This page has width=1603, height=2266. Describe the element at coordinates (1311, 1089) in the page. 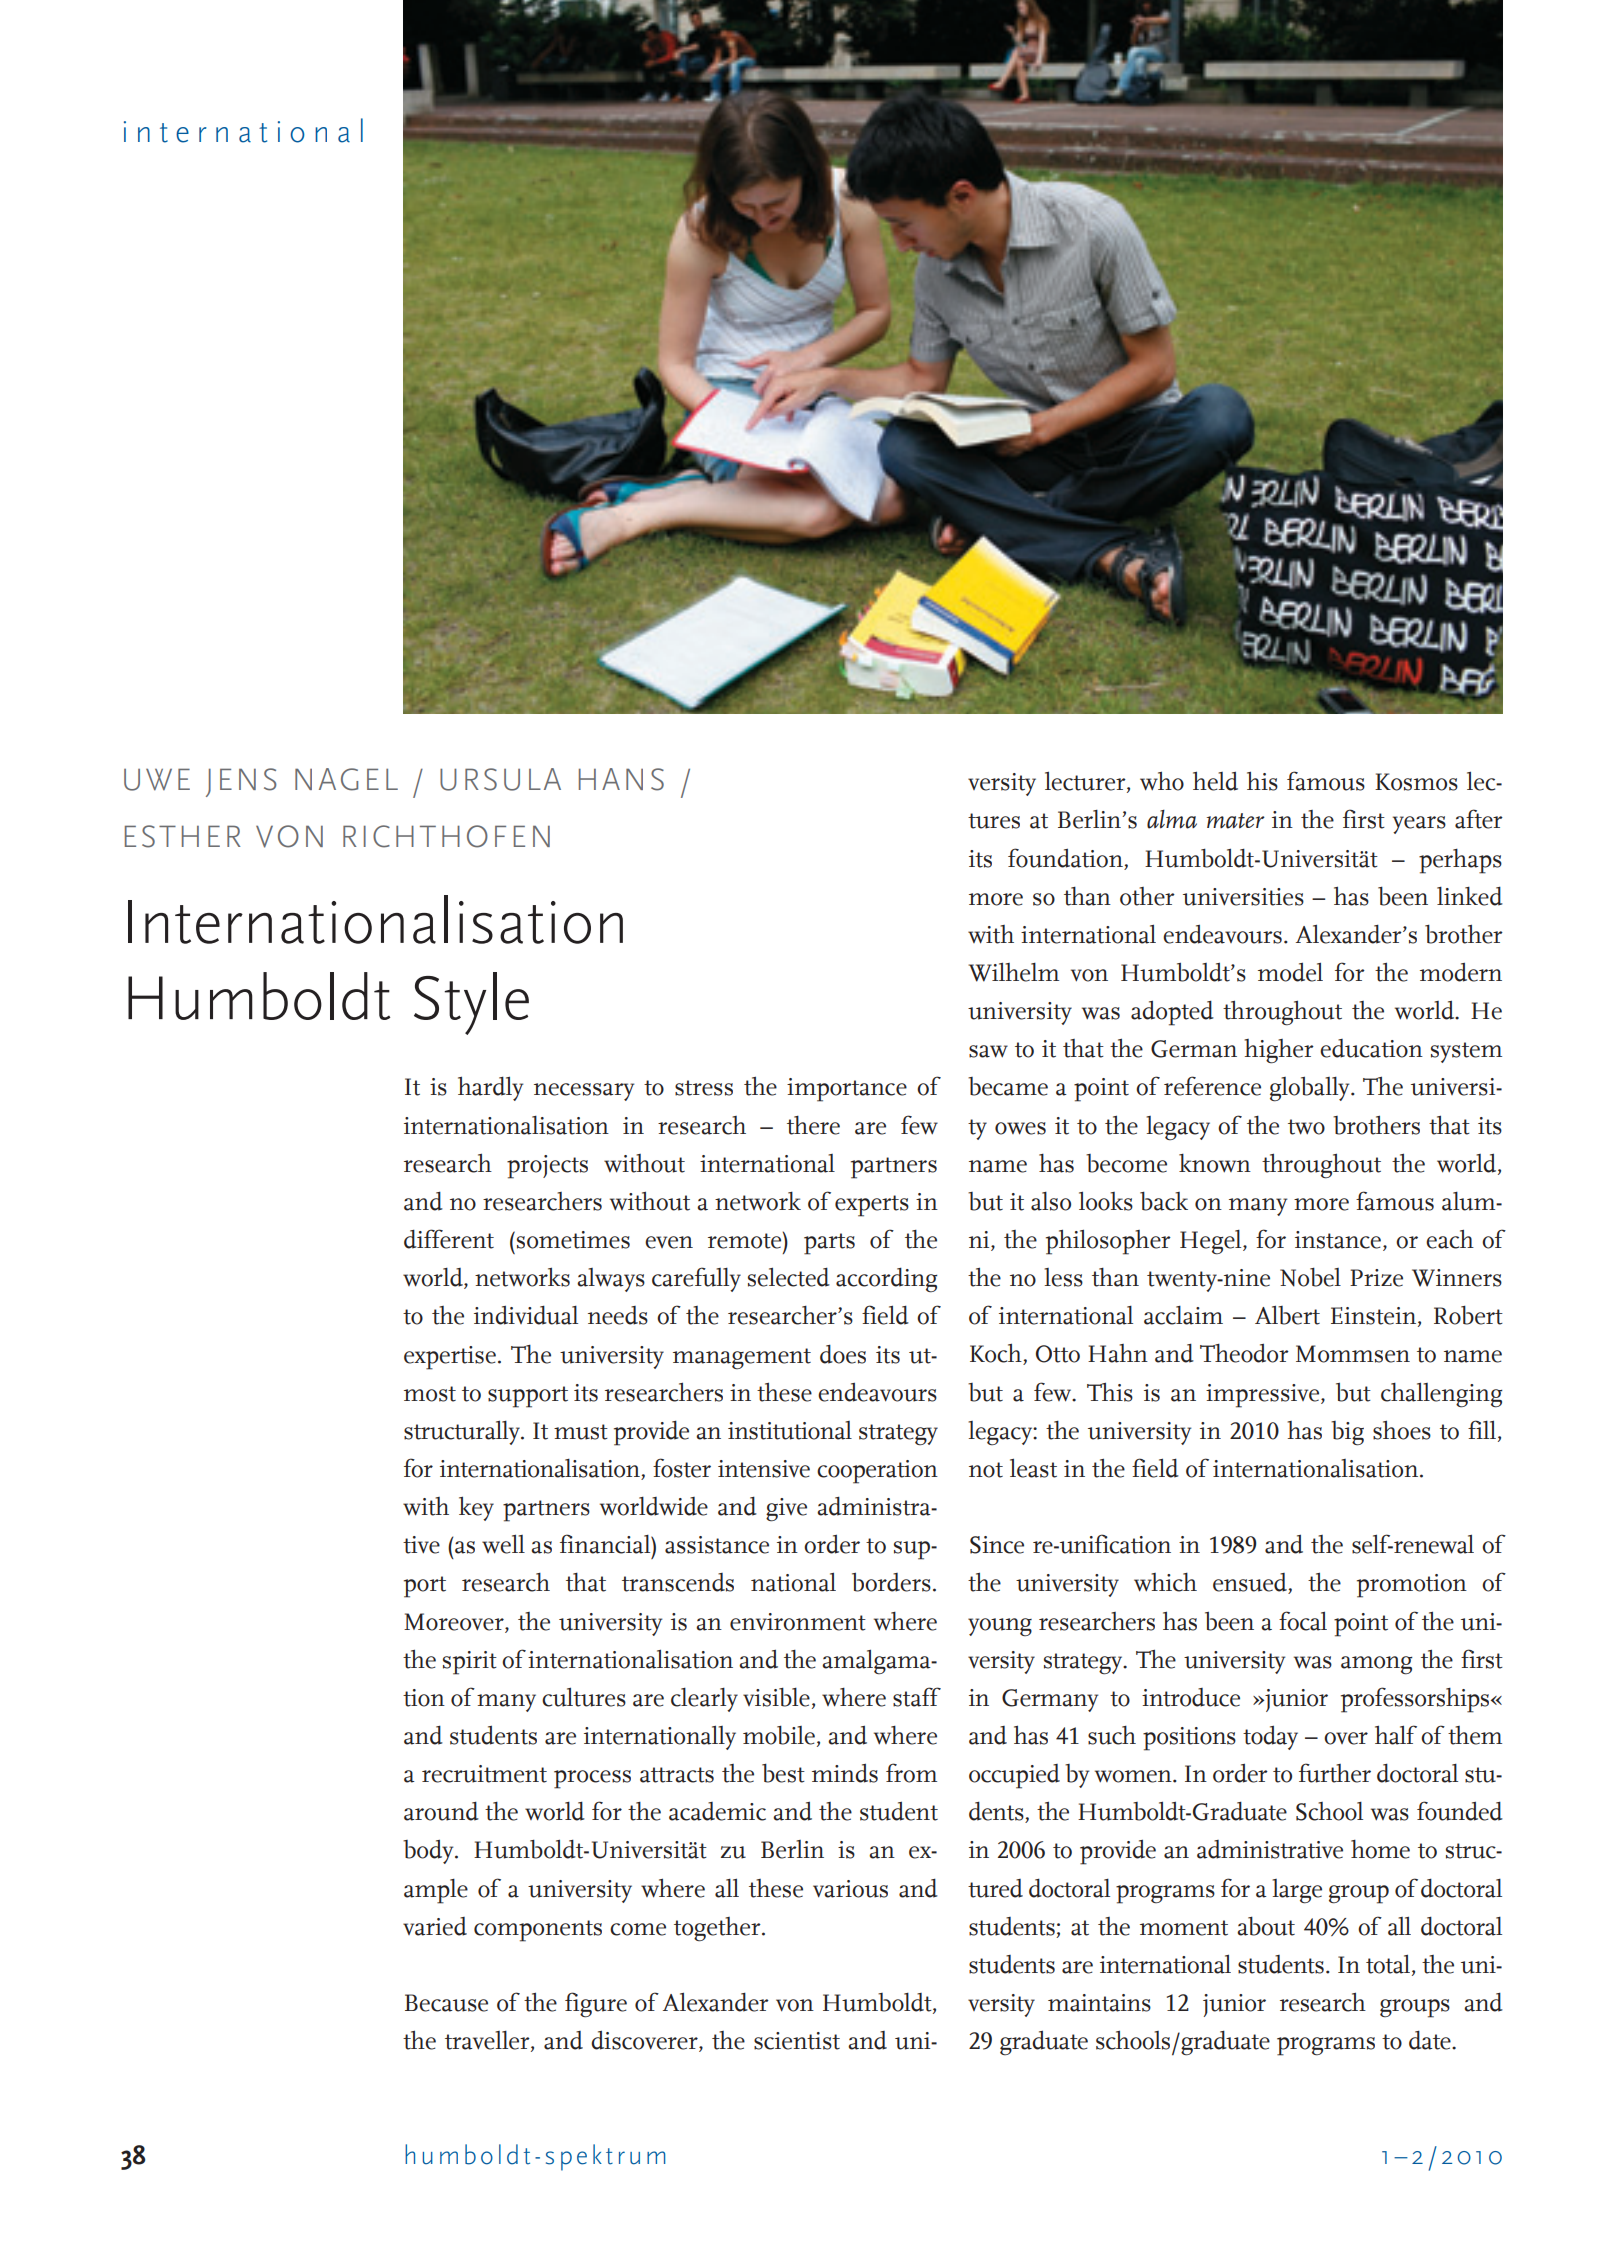

I see `globally` at that location.
